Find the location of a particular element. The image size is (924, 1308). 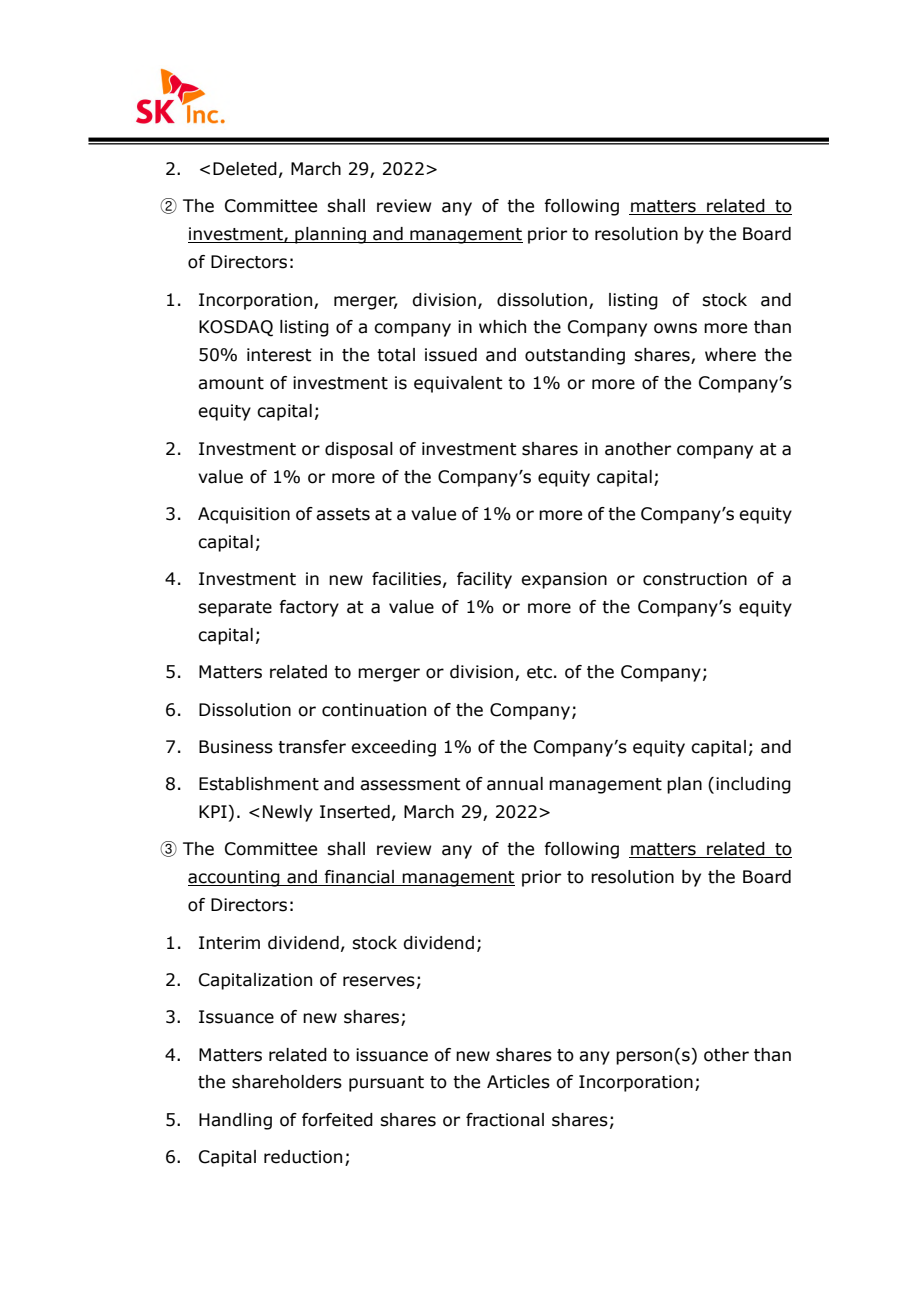

etc is located at coordinates (539, 672).
